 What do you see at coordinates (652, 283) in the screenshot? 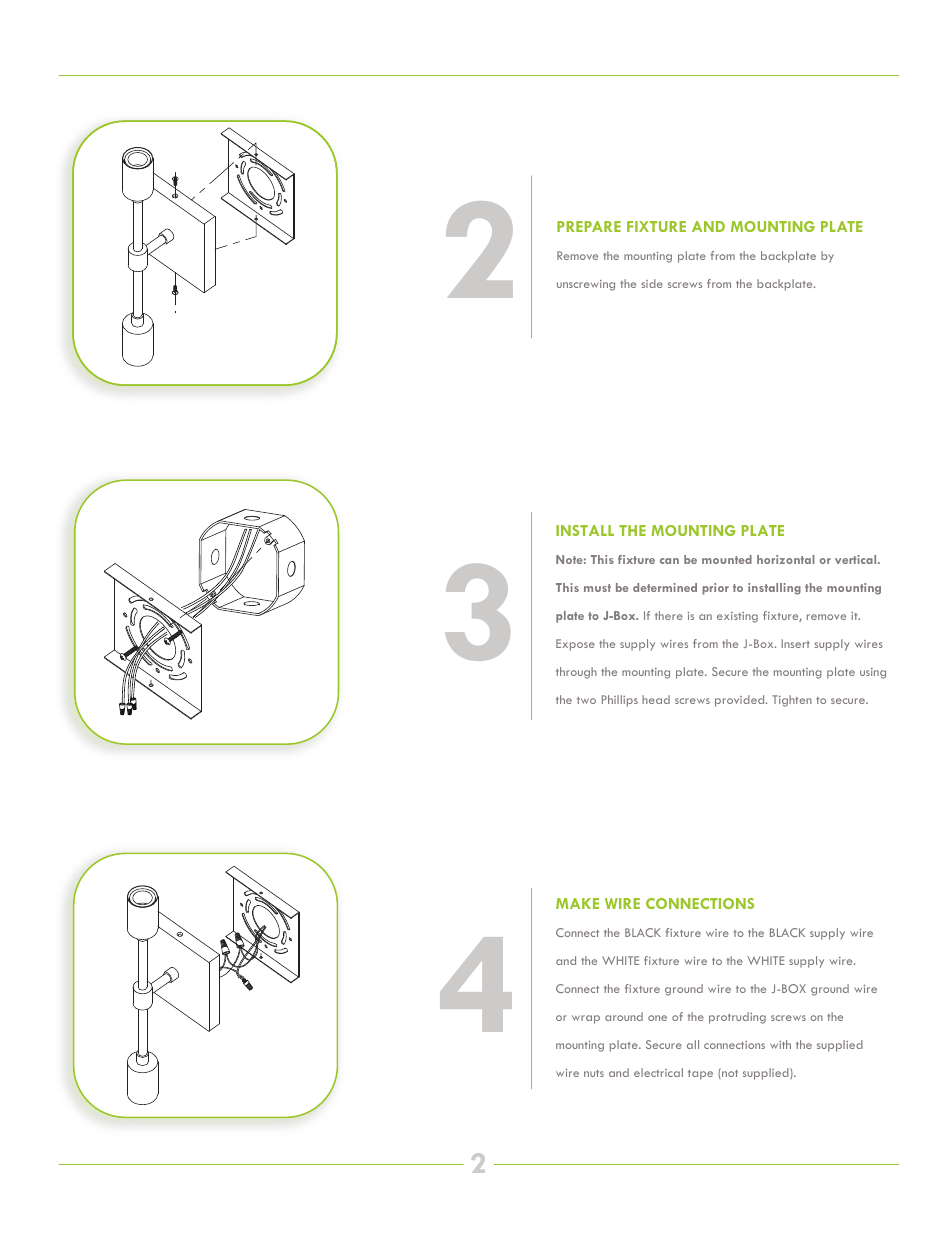
I see `side` at bounding box center [652, 283].
